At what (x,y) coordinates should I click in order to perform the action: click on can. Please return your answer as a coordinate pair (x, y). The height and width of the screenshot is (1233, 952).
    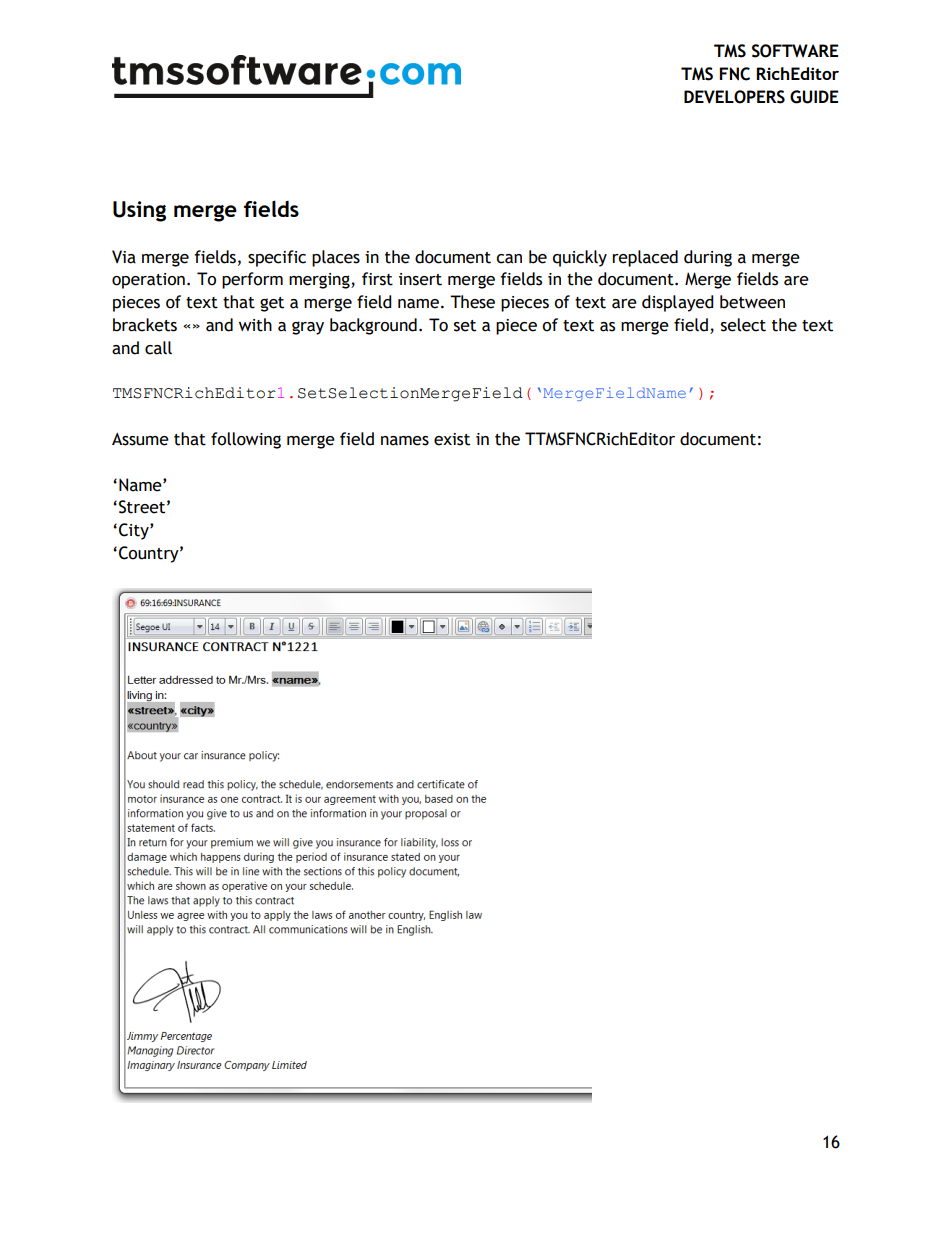
    Looking at the image, I should click on (509, 259).
